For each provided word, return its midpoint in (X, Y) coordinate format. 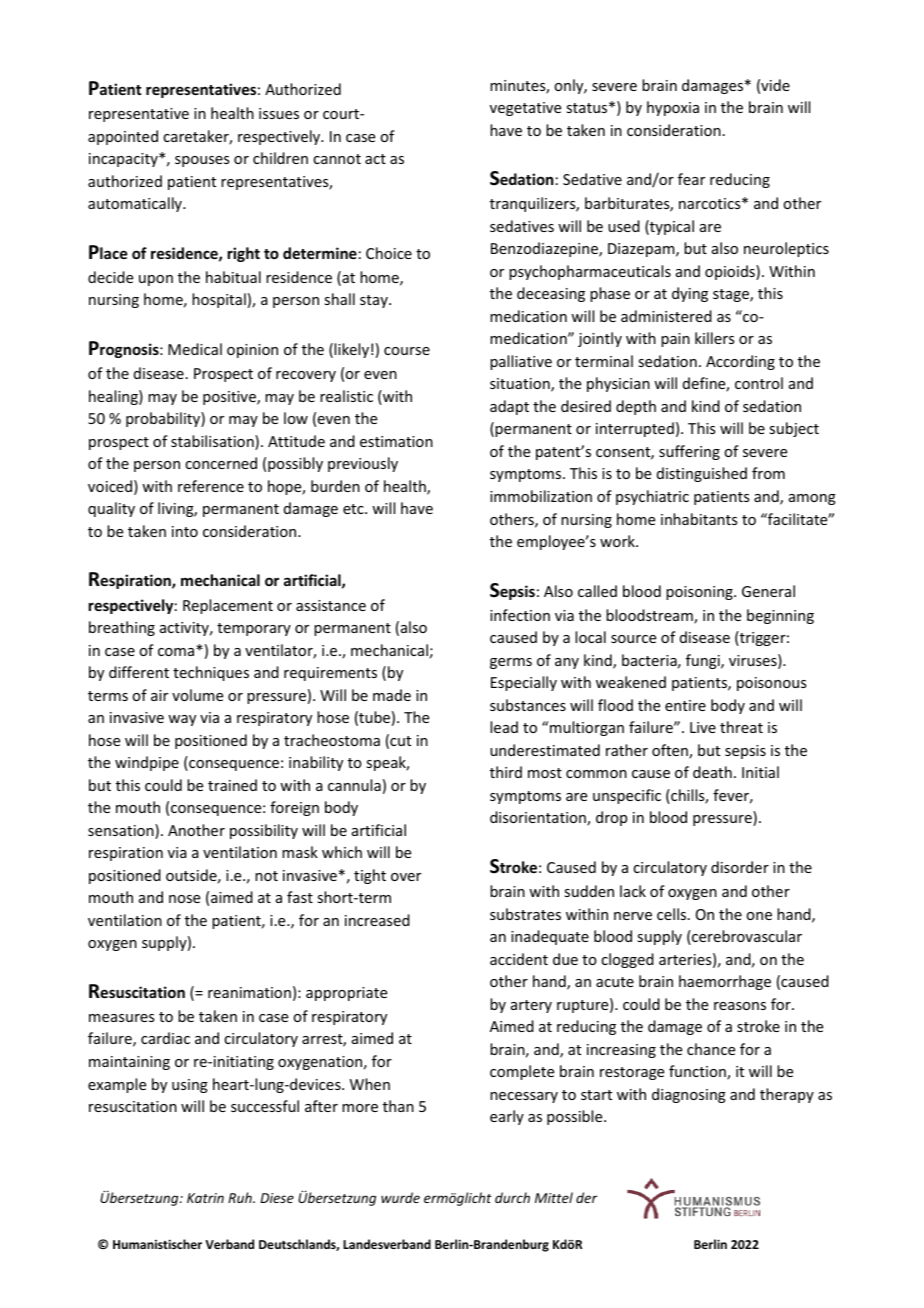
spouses (202, 161)
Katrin (205, 1198)
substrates (525, 914)
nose (184, 899)
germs (511, 663)
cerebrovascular (746, 937)
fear (691, 179)
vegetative (525, 109)
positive (230, 398)
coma (177, 652)
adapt (509, 407)
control (759, 383)
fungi (704, 661)
